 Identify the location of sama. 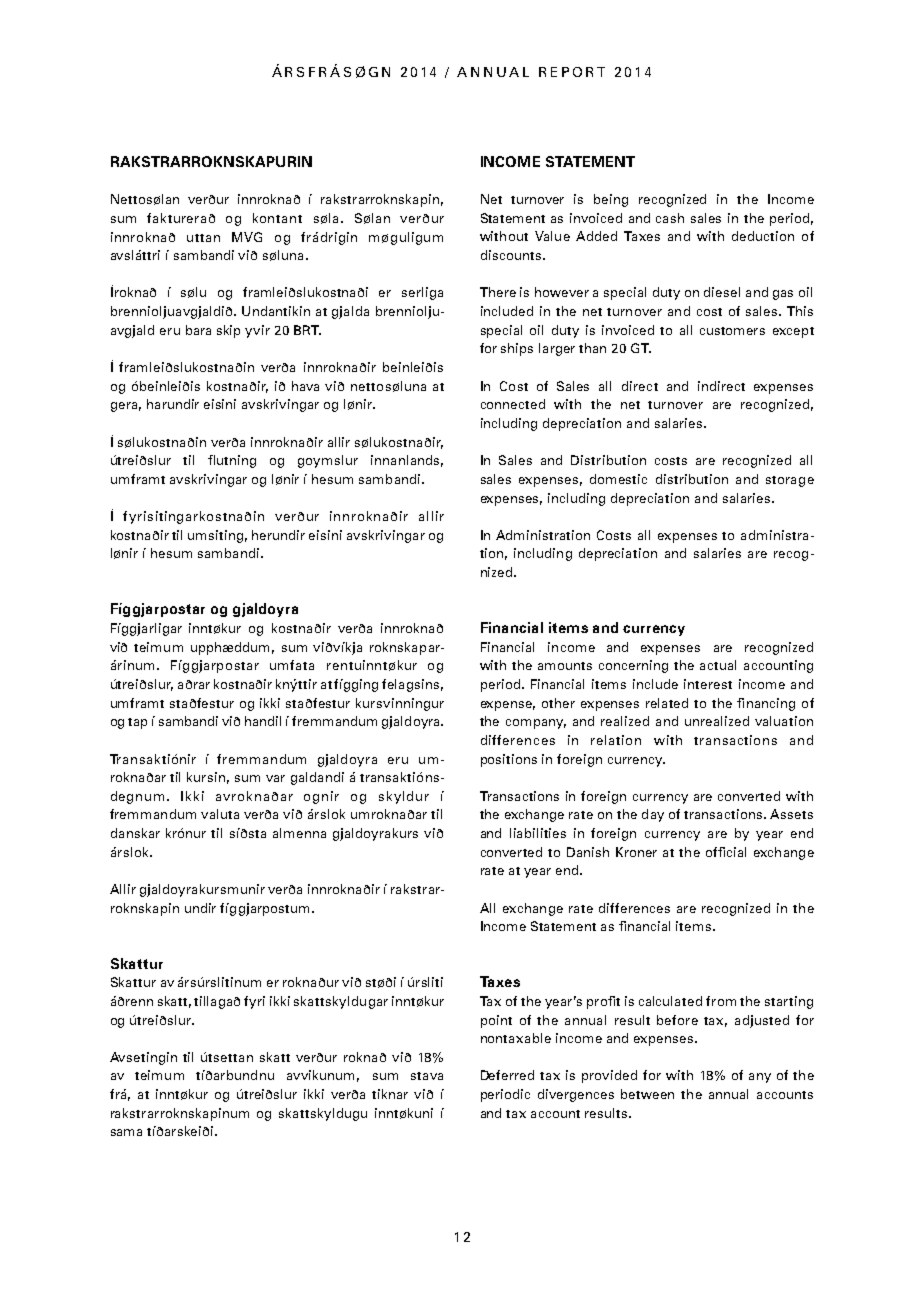
(126, 1132).
